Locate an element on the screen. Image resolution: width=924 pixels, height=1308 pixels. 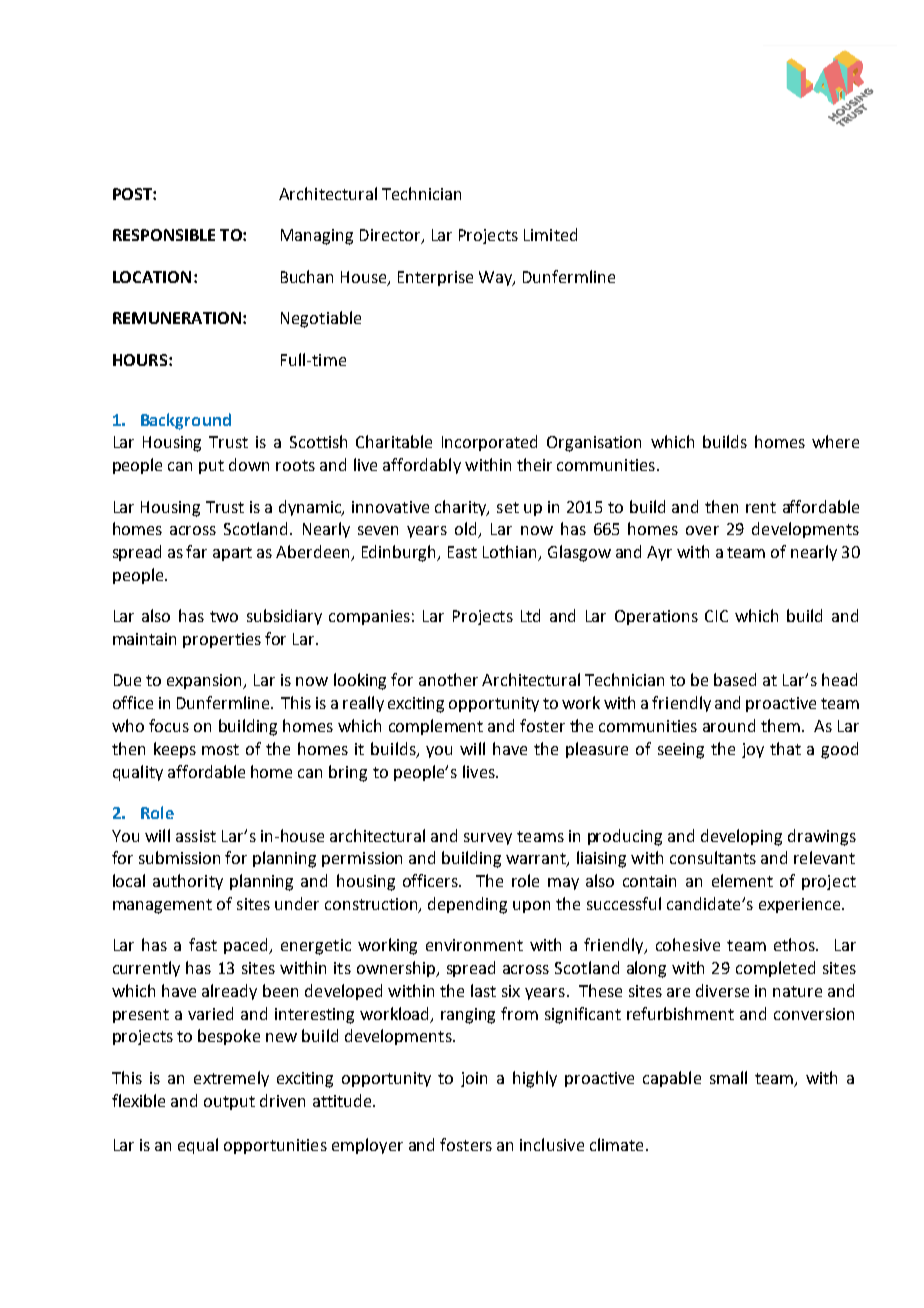
join is located at coordinates (474, 1079).
